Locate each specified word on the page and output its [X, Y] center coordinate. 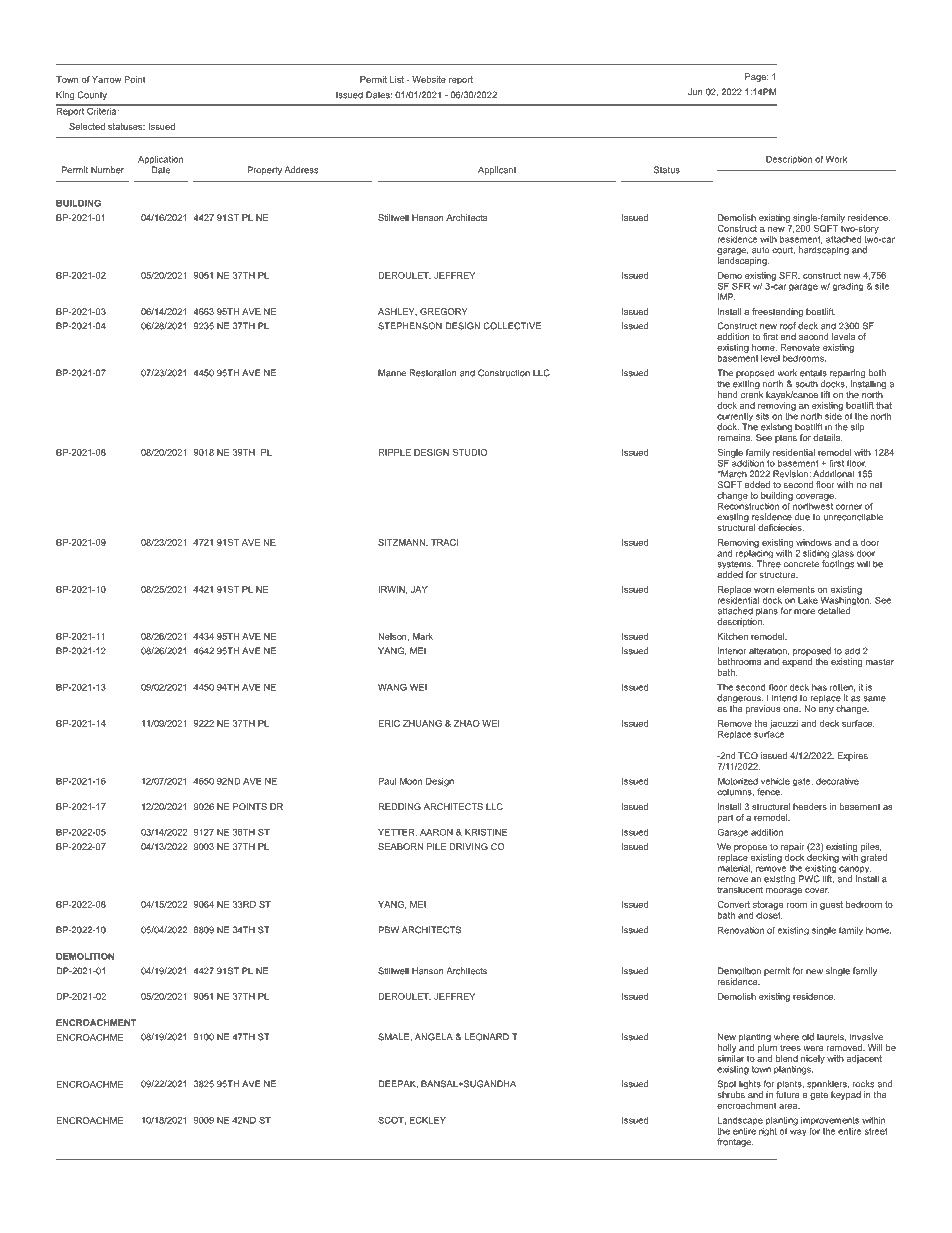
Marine [392, 373]
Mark [423, 636]
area [789, 1106]
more [804, 612]
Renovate [800, 347]
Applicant [497, 170]
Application [160, 161]
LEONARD [487, 1037]
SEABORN [400, 846]
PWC [809, 879]
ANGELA [434, 1037]
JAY [419, 589]
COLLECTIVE [512, 326]
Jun [695, 92]
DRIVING [468, 846]
